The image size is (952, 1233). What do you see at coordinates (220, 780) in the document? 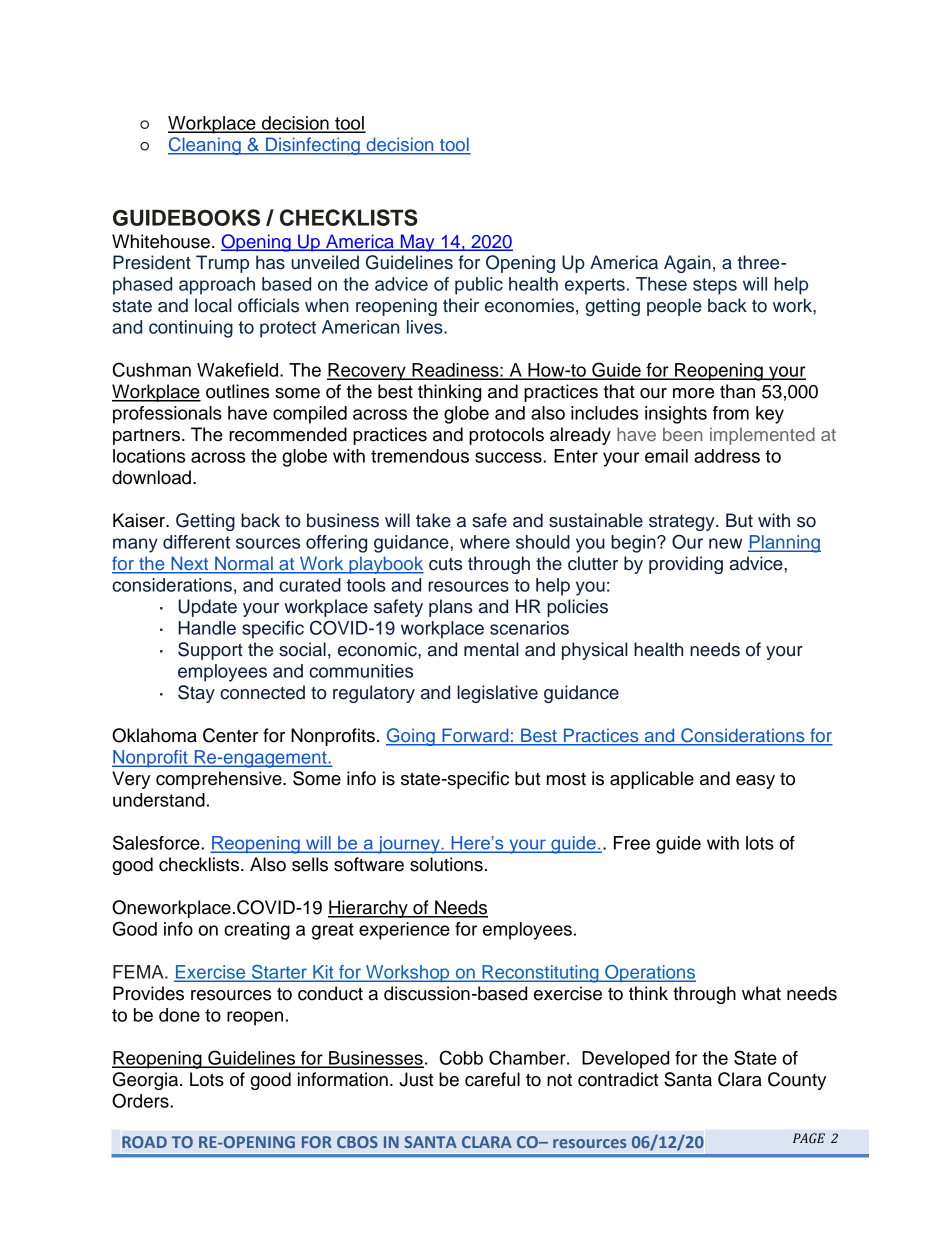
I see `comprehensive` at bounding box center [220, 780].
